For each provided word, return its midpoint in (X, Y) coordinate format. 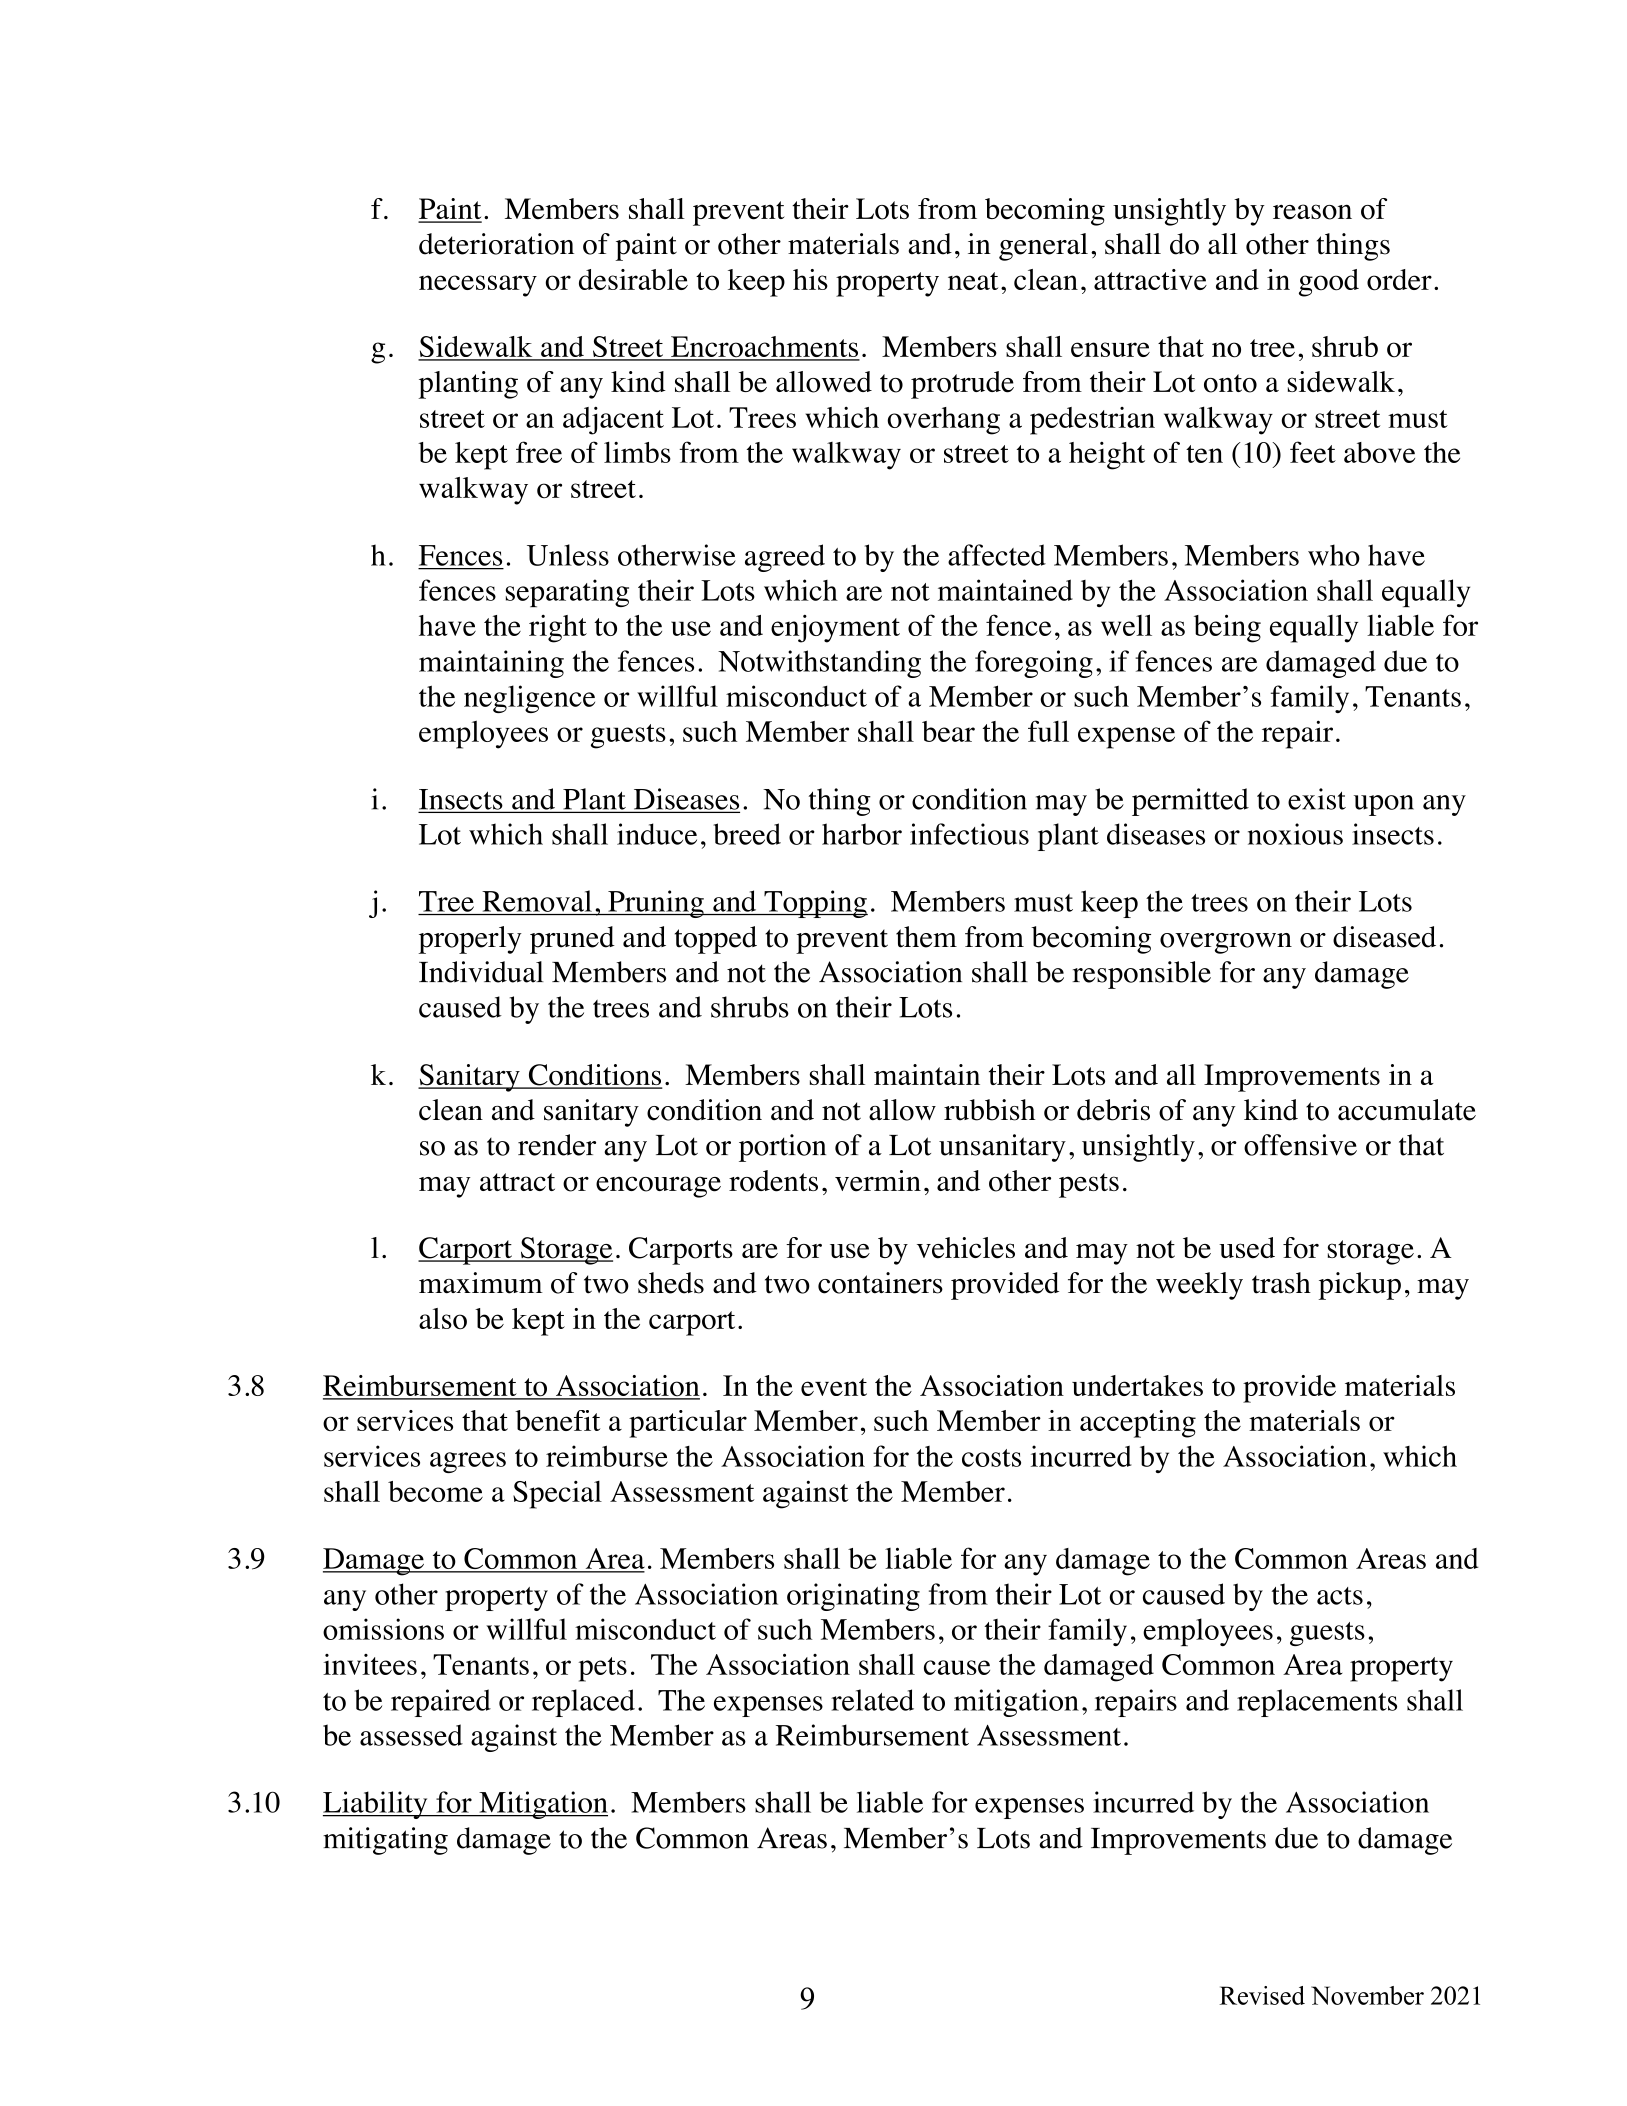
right (558, 629)
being (1227, 628)
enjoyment (835, 629)
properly (470, 940)
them (926, 937)
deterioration (496, 244)
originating (853, 1597)
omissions (383, 1629)
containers (880, 1283)
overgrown (1226, 943)
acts (1340, 1596)
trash (1281, 1283)
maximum (481, 1283)
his (810, 279)
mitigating (385, 1841)
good (1329, 283)
